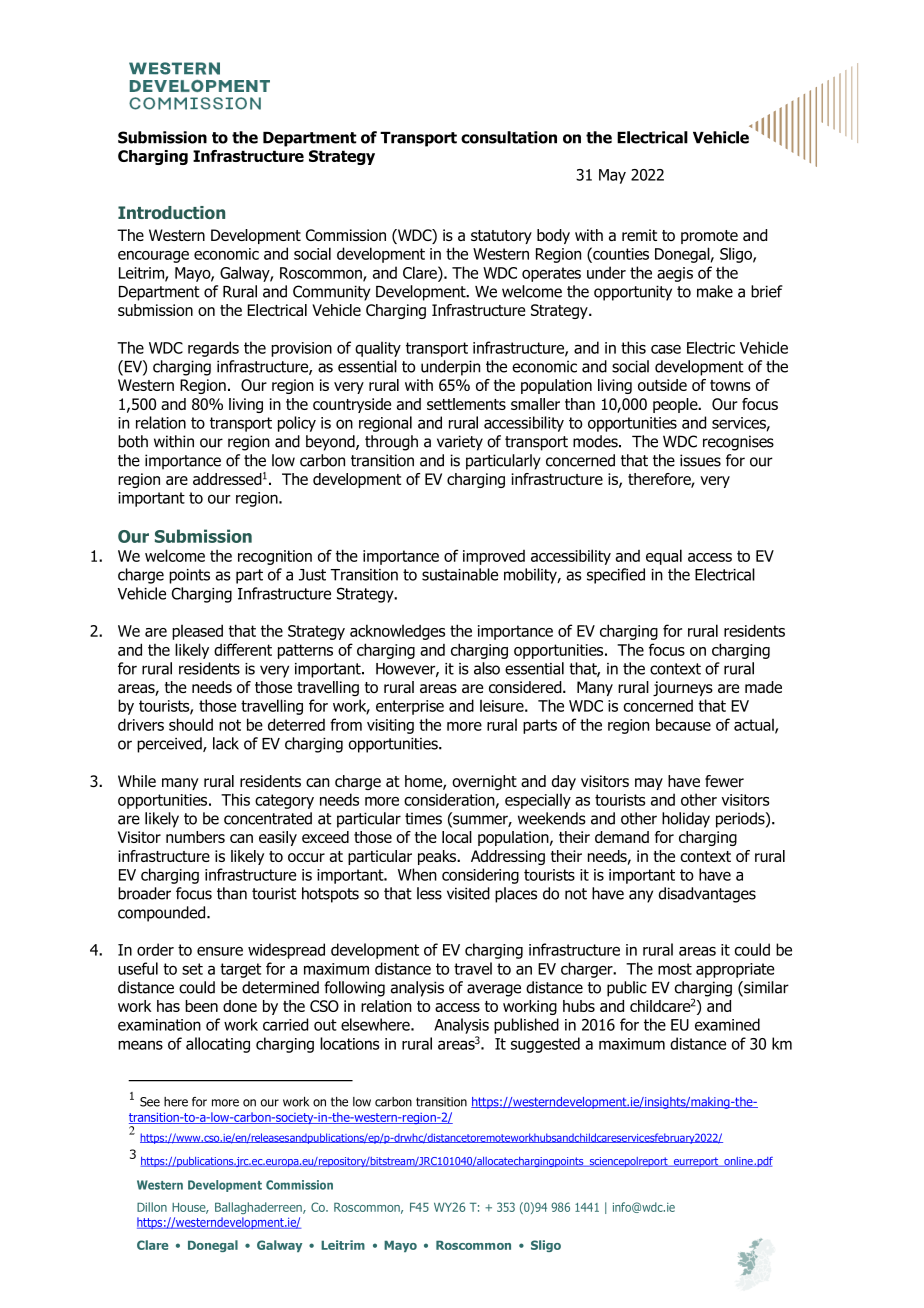 The image size is (924, 1308). What do you see at coordinates (700, 460) in the screenshot?
I see `issues` at bounding box center [700, 460].
